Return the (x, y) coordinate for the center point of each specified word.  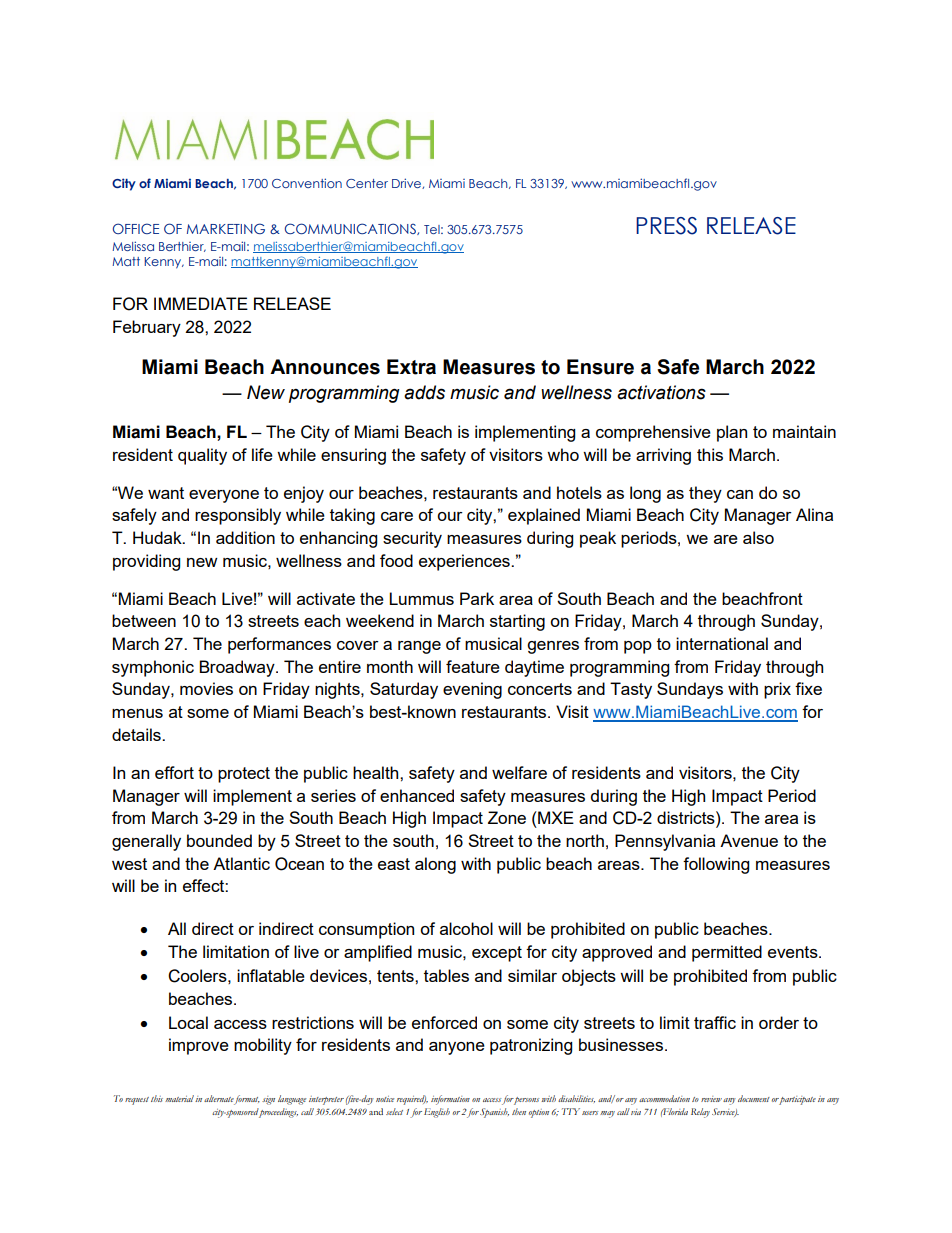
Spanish (494, 1113)
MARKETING (226, 228)
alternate (219, 1098)
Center (367, 183)
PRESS (666, 226)
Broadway (238, 668)
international (722, 643)
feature (473, 666)
